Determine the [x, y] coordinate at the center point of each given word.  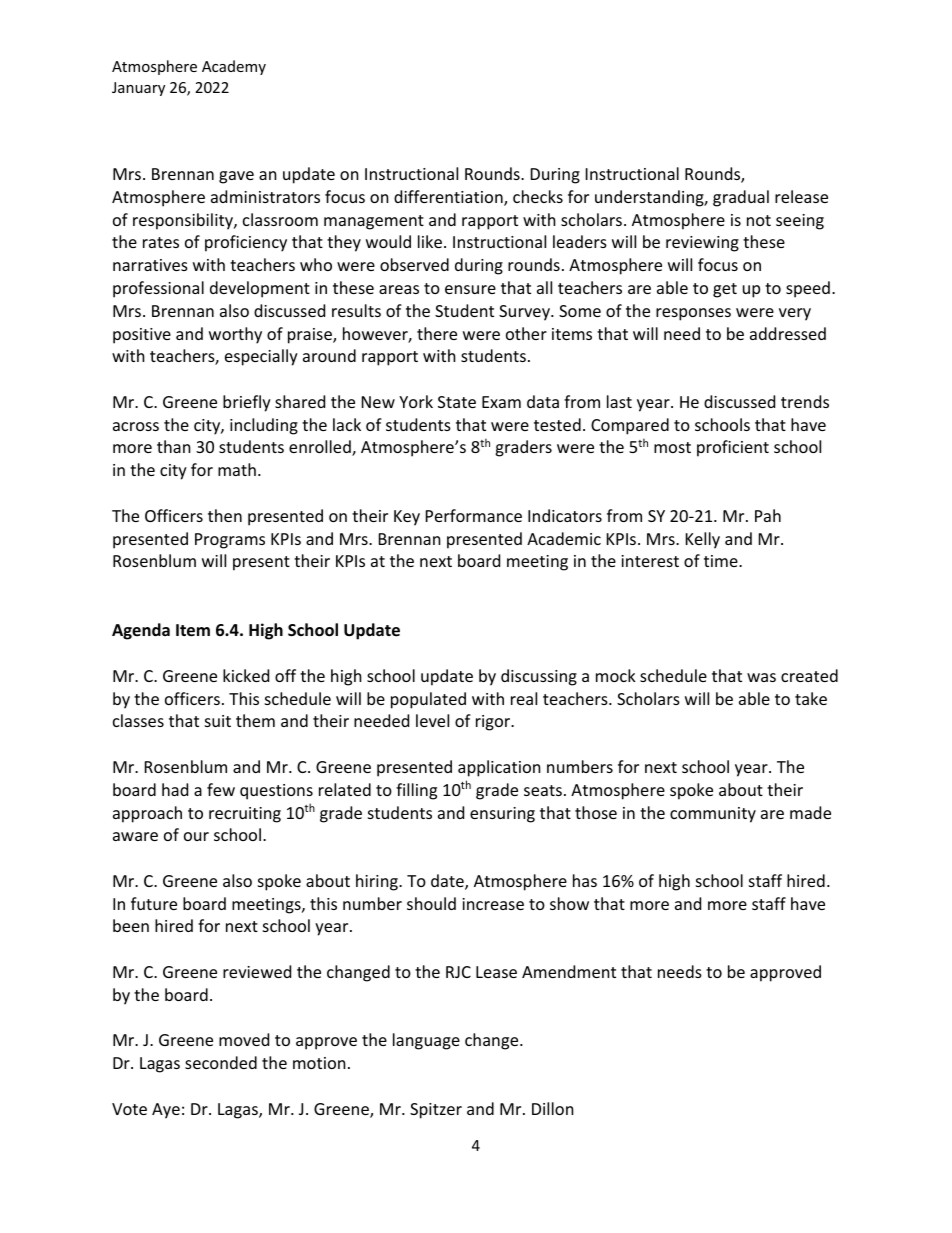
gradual [741, 198]
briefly [247, 403]
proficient [733, 448]
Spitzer [436, 1111]
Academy [234, 67]
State [457, 402]
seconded [221, 1062]
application [499, 768]
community [713, 815]
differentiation [449, 198]
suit [218, 721]
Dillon [553, 1108]
